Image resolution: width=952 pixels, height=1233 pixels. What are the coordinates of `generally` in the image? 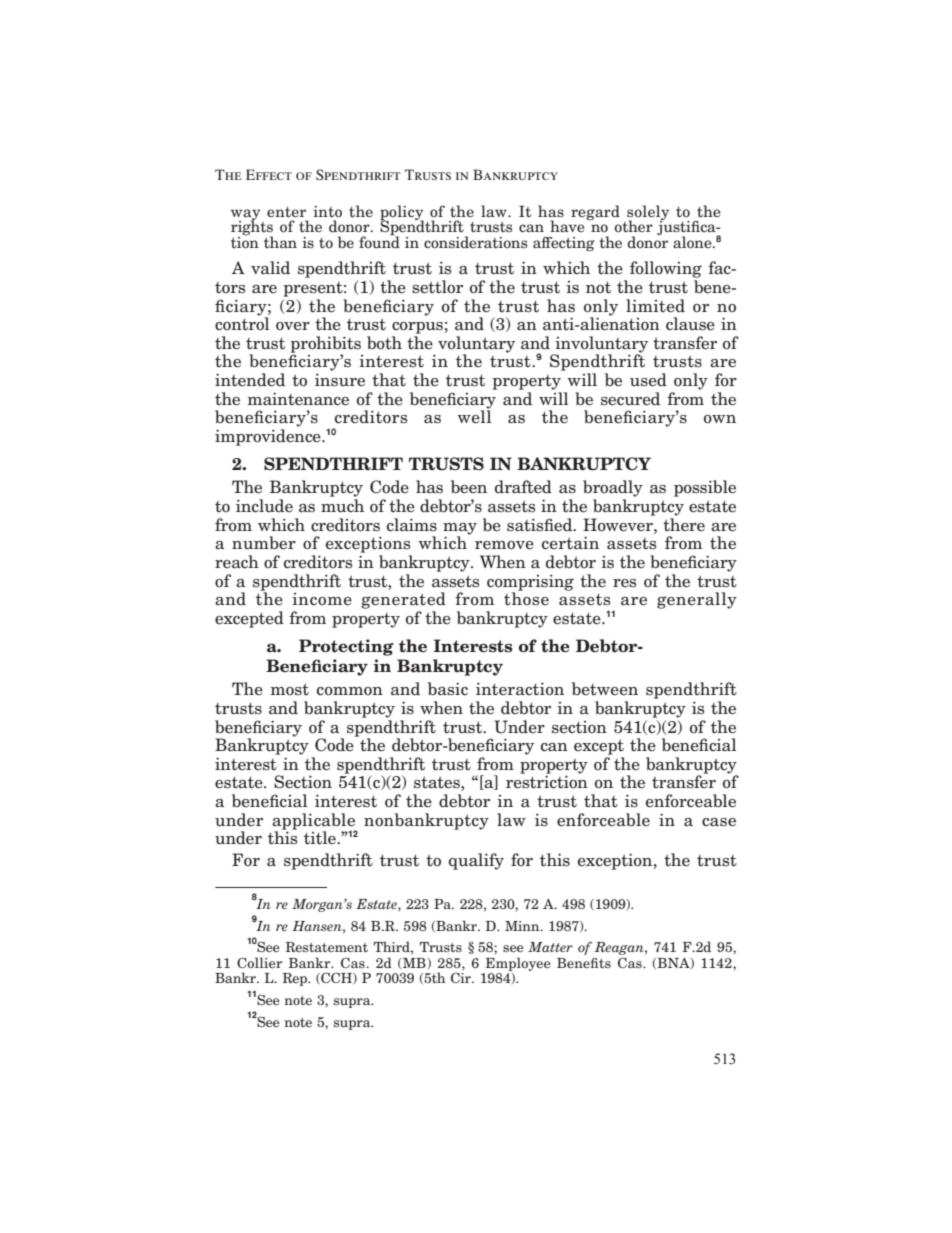 It's located at (697, 600).
